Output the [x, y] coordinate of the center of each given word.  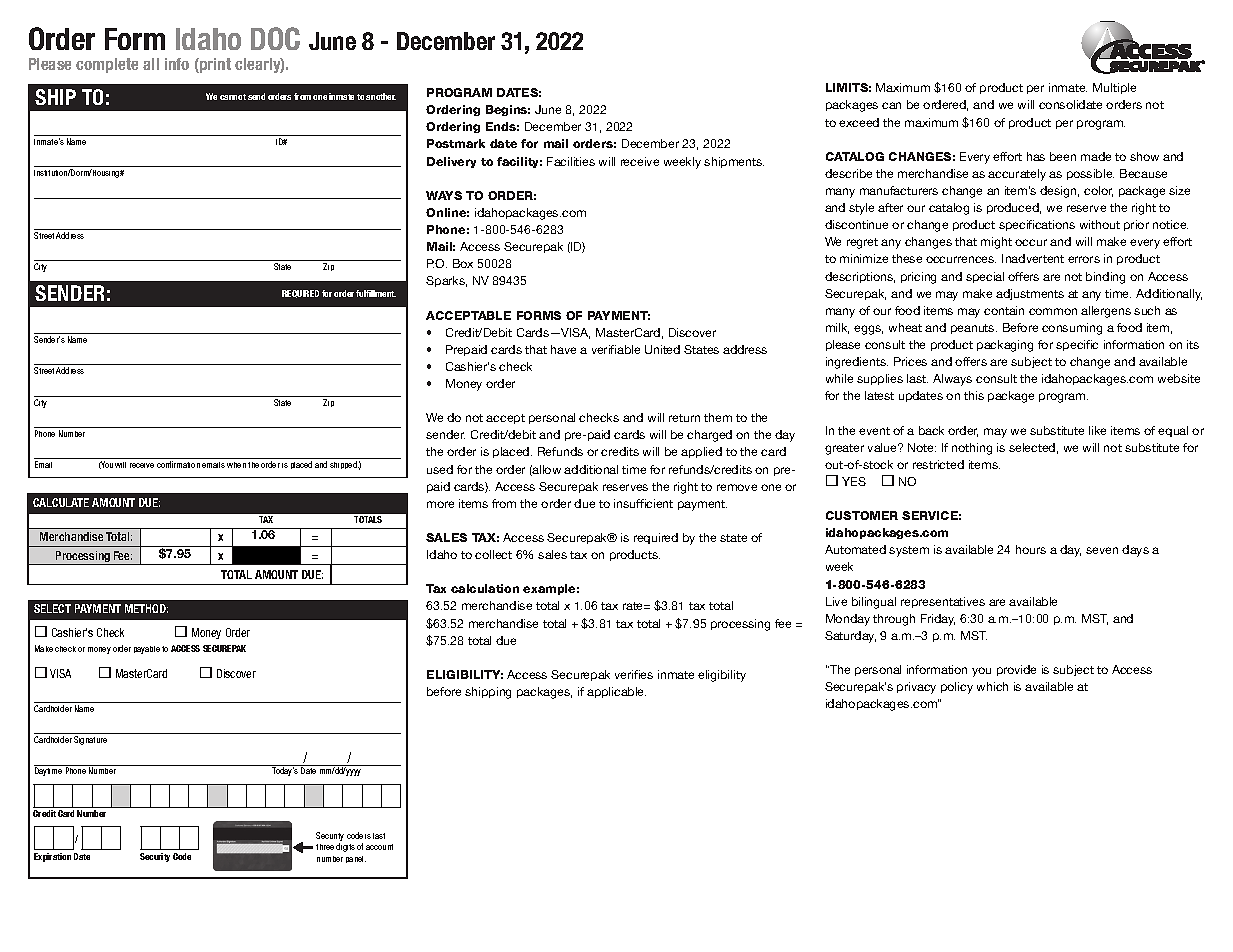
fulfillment [376, 293]
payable [147, 650]
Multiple [1114, 88]
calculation [485, 588]
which [992, 686]
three [325, 847]
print [214, 65]
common [1053, 311]
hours [1031, 549]
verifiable [616, 349]
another [381, 96]
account [379, 847]
